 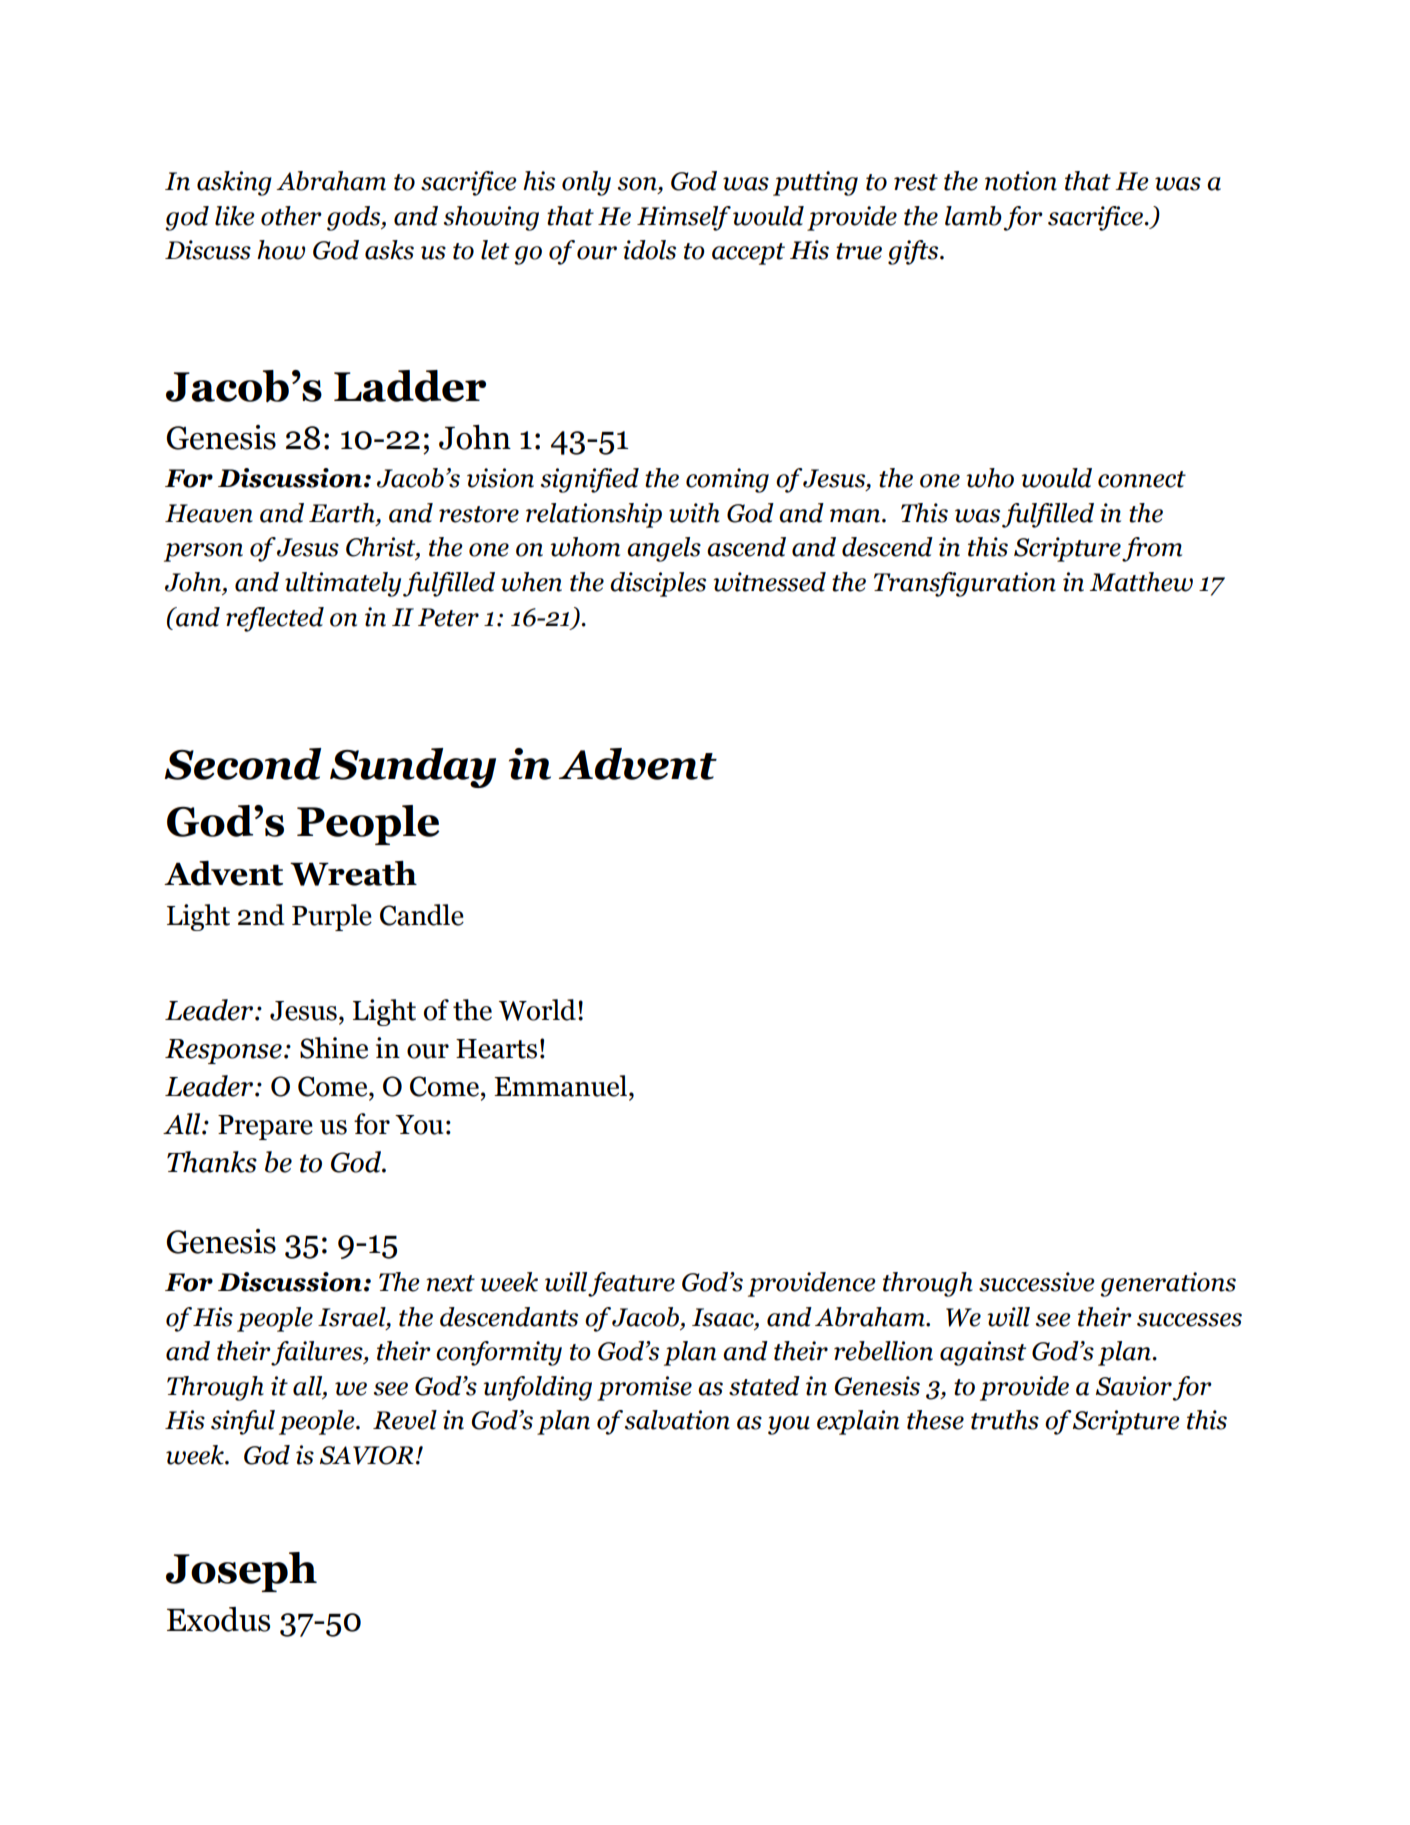 What do you see at coordinates (1036, 1282) in the screenshot?
I see `successive` at bounding box center [1036, 1282].
